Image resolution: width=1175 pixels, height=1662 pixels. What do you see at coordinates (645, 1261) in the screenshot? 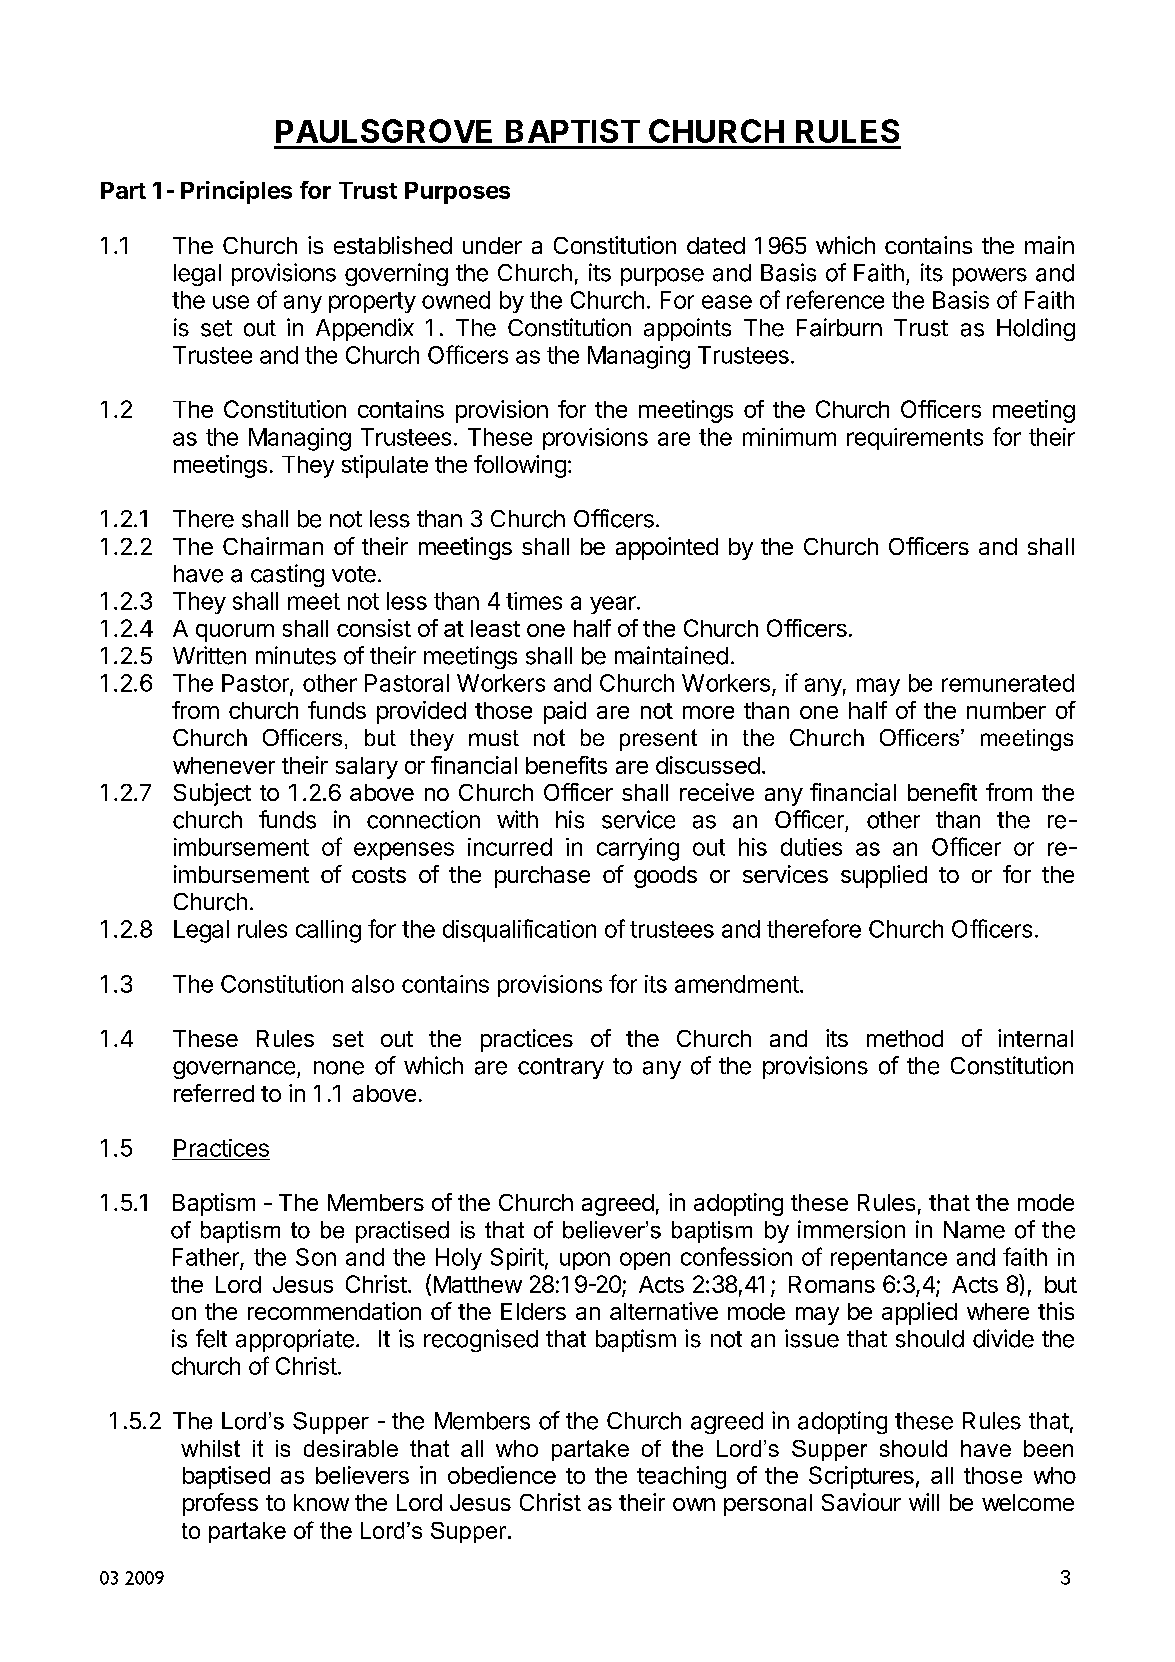
I see `open` at bounding box center [645, 1261].
